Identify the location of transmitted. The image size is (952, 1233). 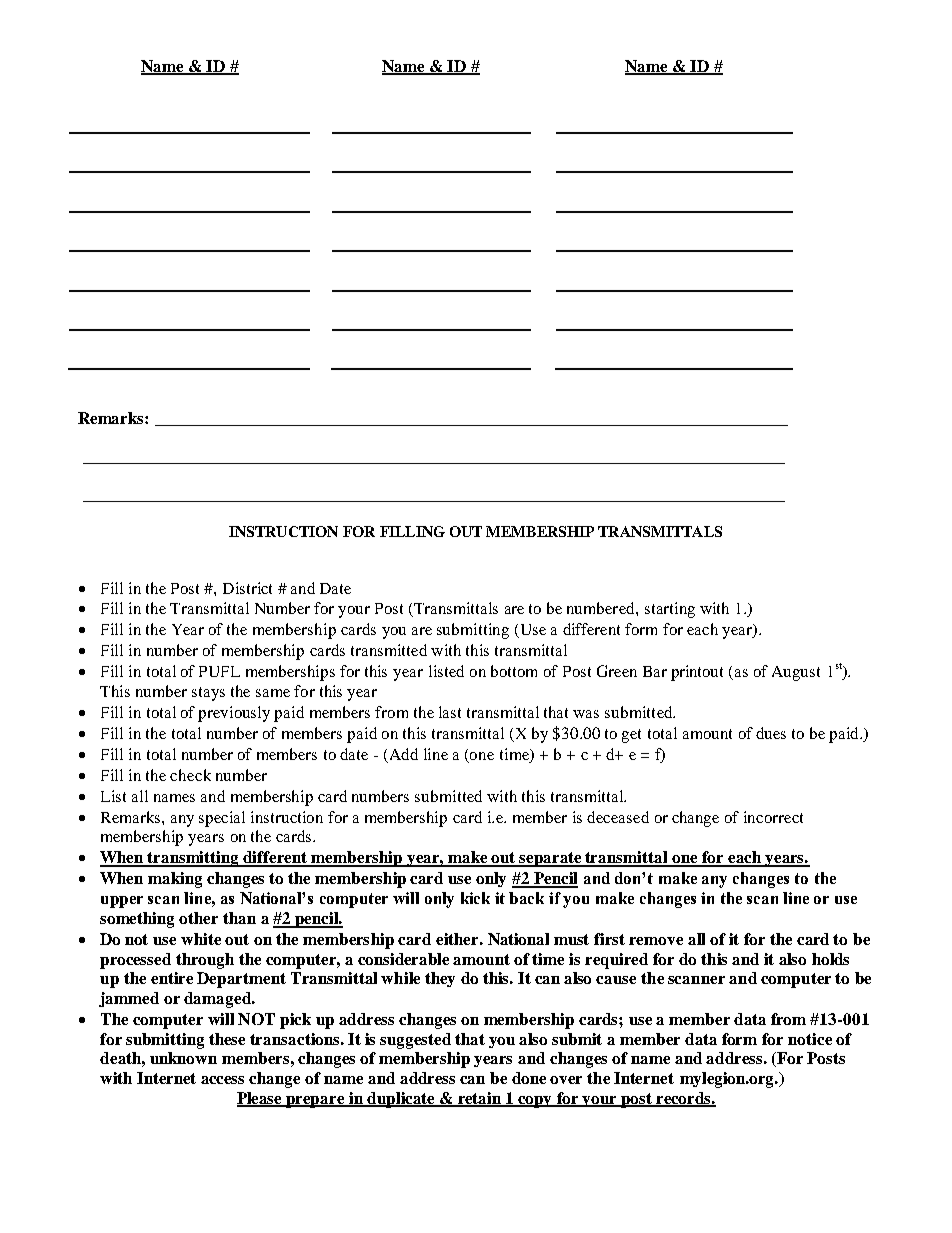
(389, 650).
